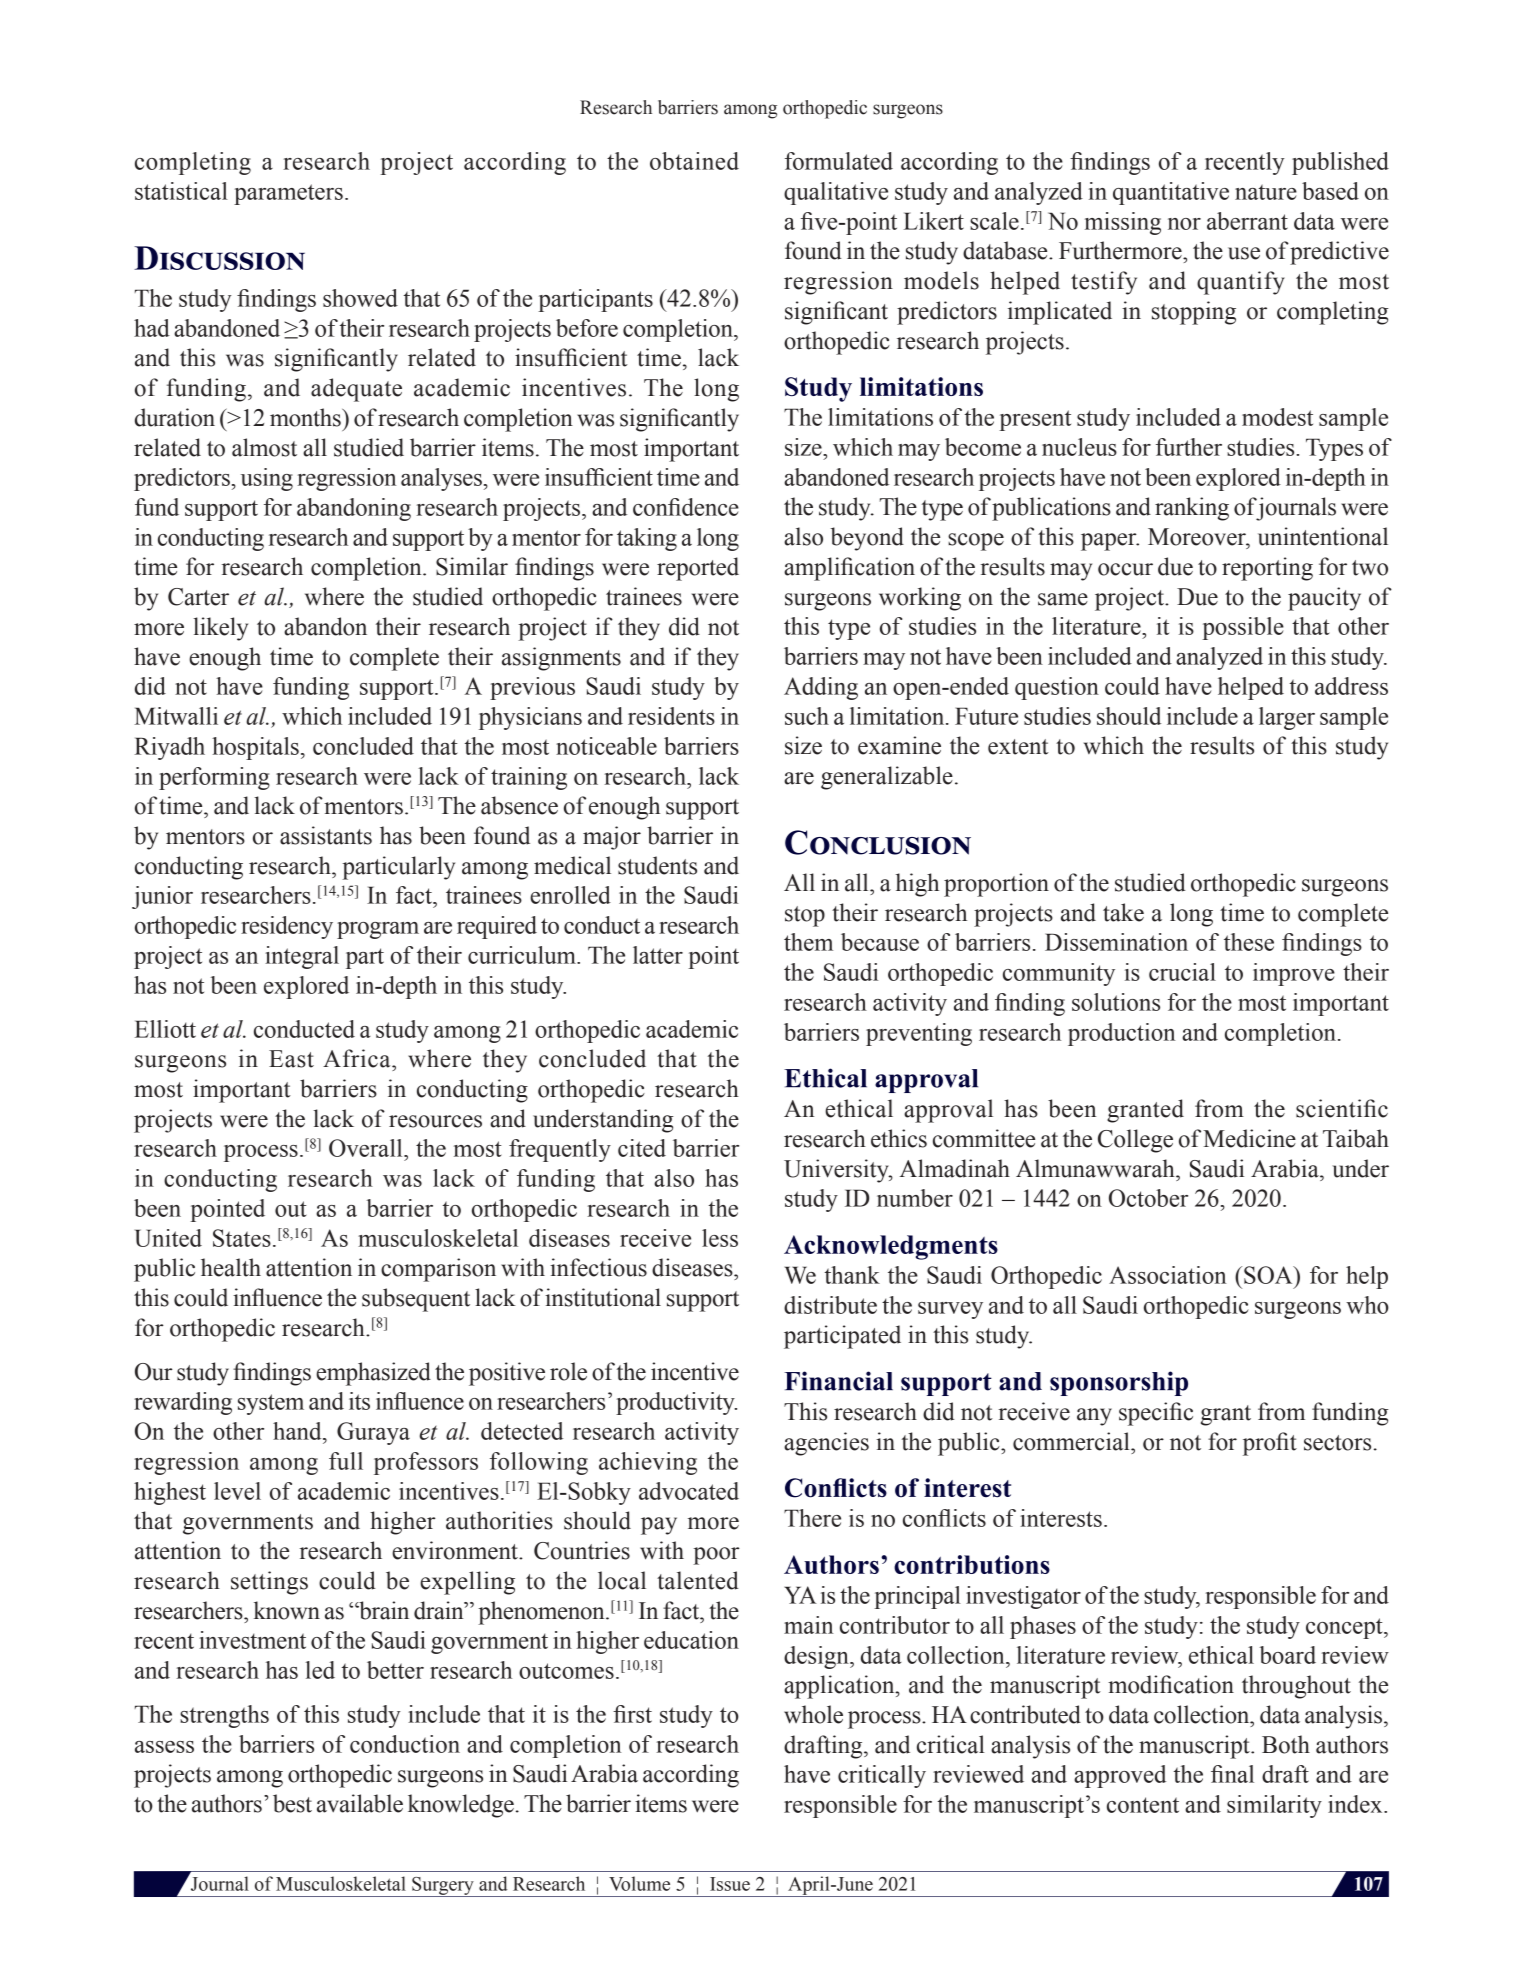 The height and width of the screenshot is (1971, 1523). I want to click on profit, so click(1270, 1444).
